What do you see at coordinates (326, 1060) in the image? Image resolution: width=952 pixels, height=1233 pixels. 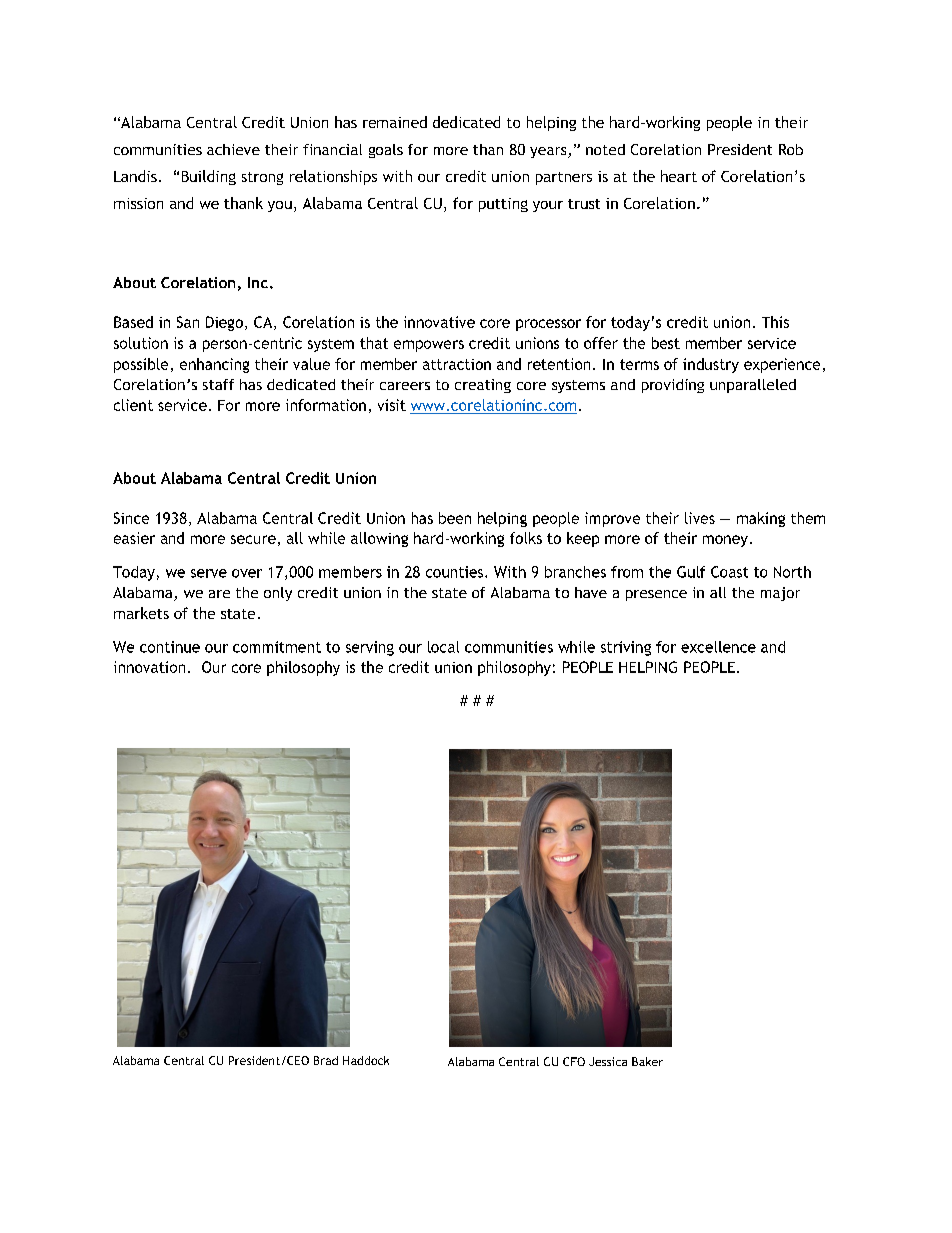 I see `Brad` at bounding box center [326, 1060].
